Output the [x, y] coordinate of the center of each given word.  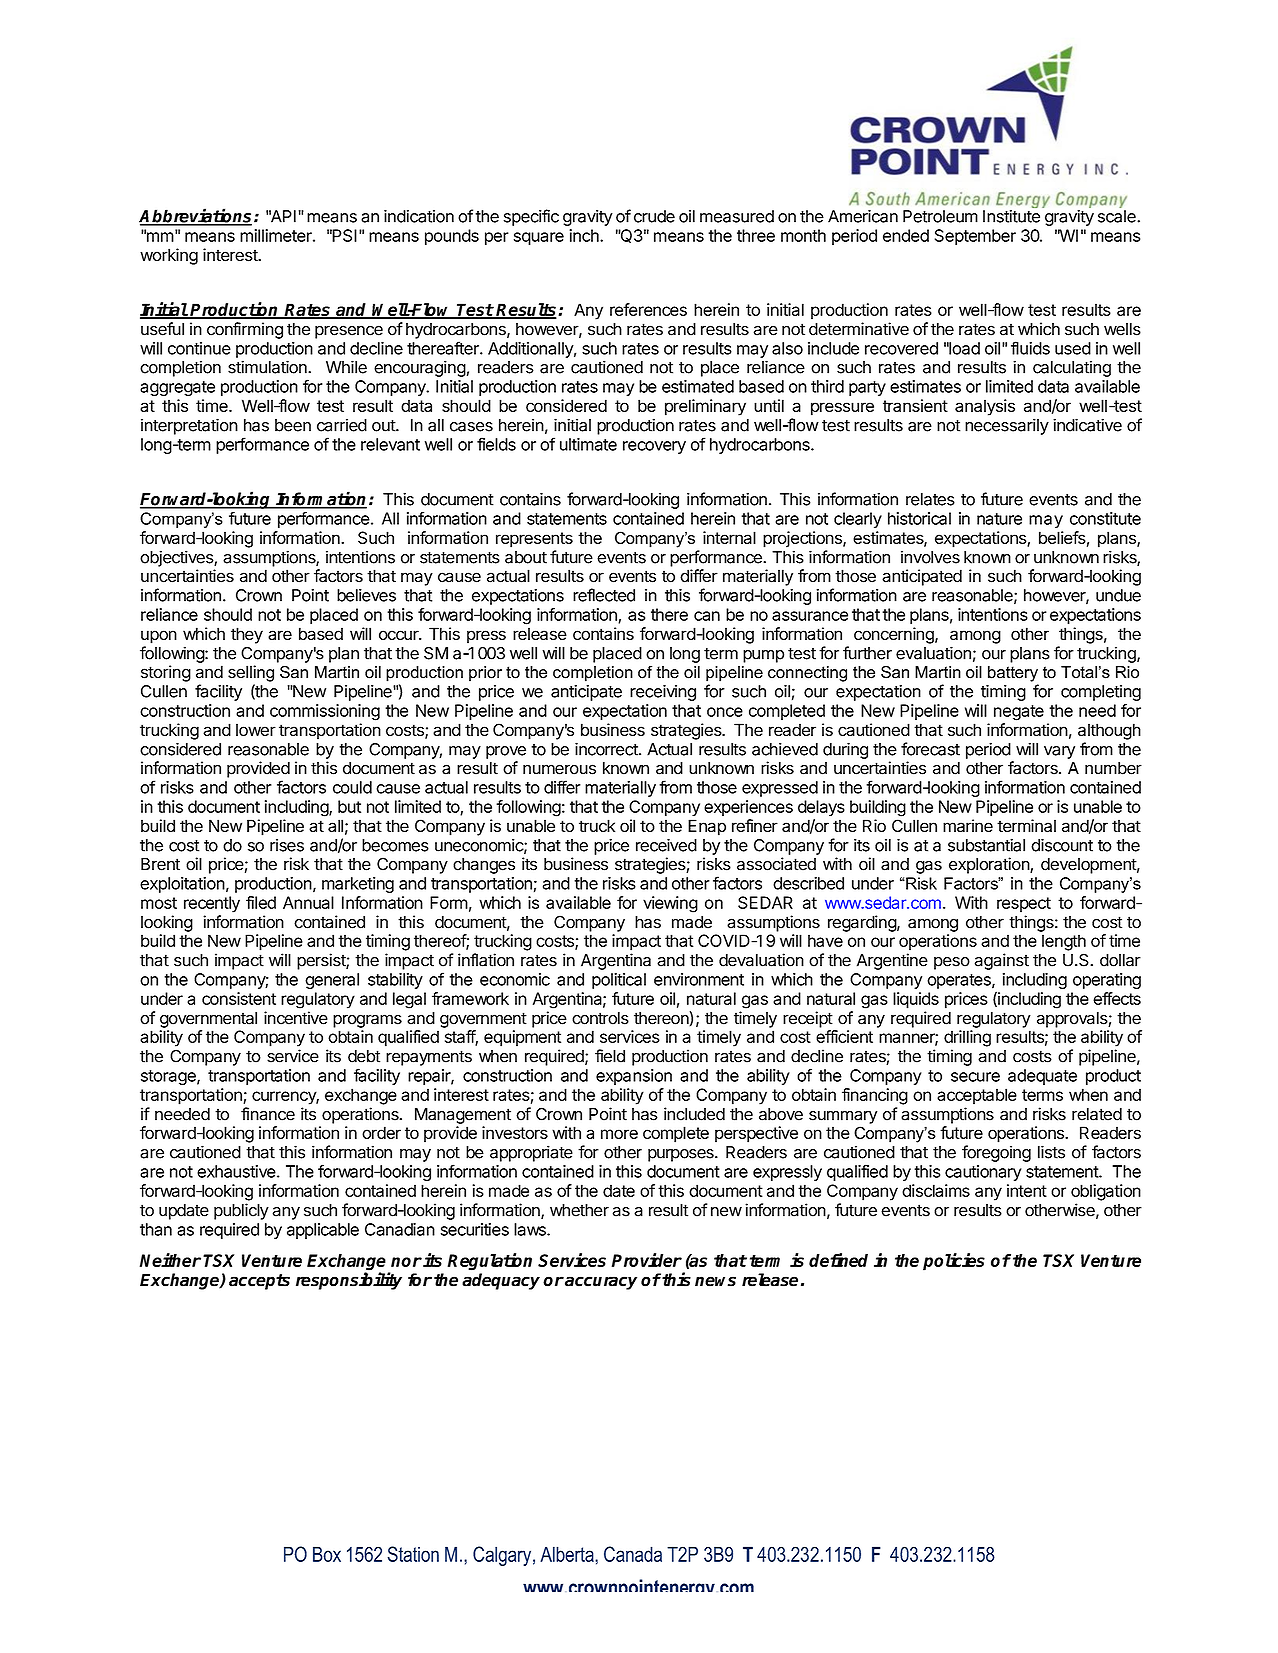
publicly [241, 1211]
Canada [633, 1554]
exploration [990, 865]
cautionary [983, 1173]
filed [261, 902]
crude [654, 216]
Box [327, 1554]
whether [579, 1210]
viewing [670, 904]
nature [999, 519]
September [975, 237]
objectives [177, 558]
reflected [604, 595]
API [282, 216]
